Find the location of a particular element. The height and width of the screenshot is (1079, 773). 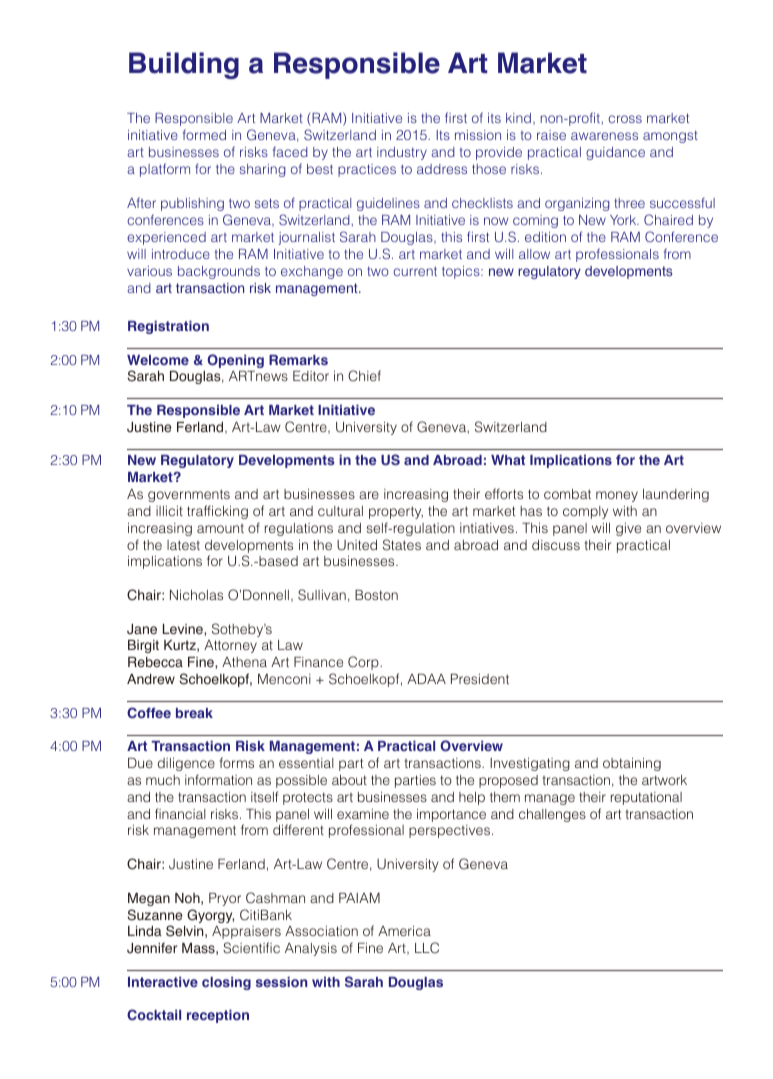

closing is located at coordinates (226, 983).
